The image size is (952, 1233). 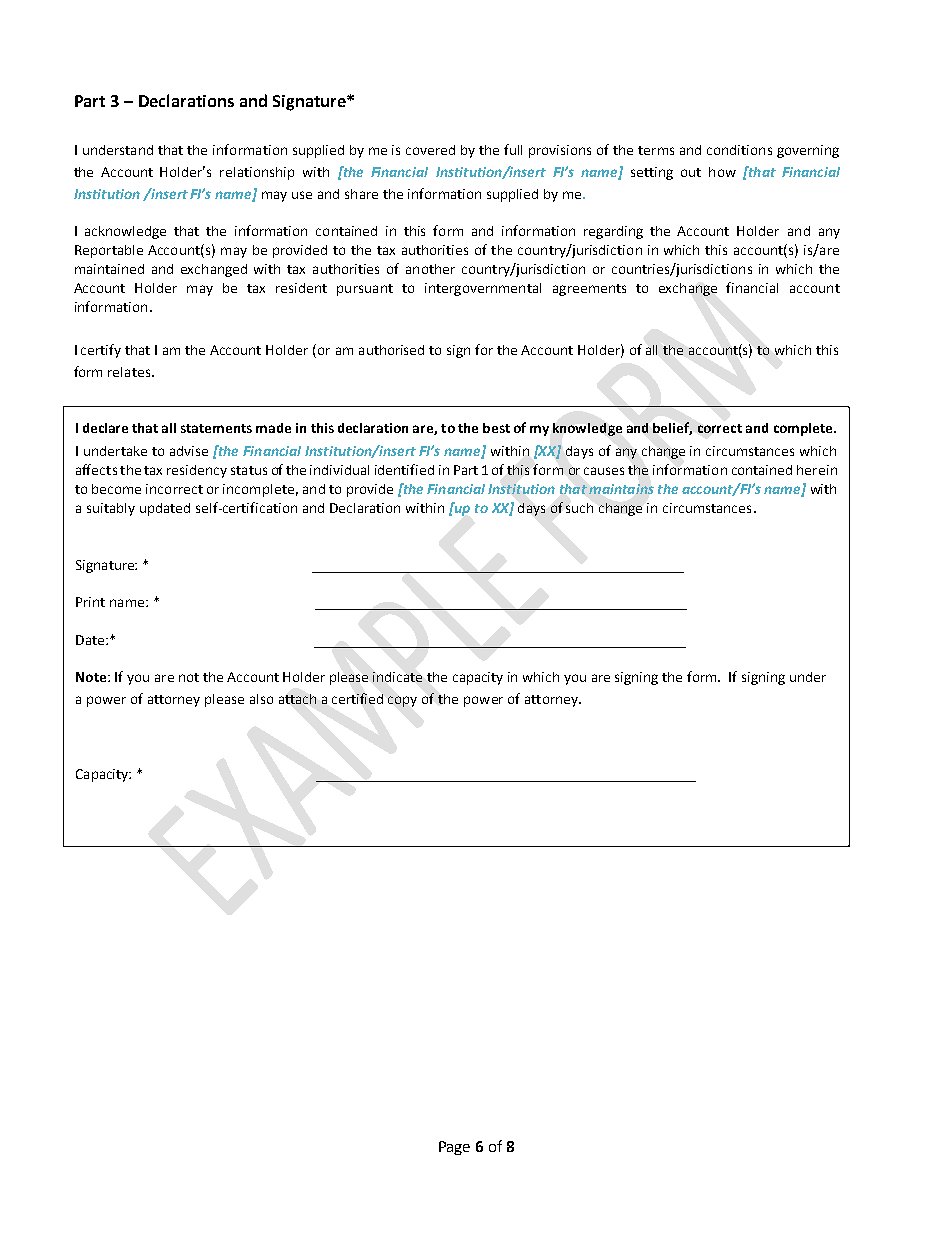 What do you see at coordinates (817, 470) in the page?
I see `herein` at bounding box center [817, 470].
